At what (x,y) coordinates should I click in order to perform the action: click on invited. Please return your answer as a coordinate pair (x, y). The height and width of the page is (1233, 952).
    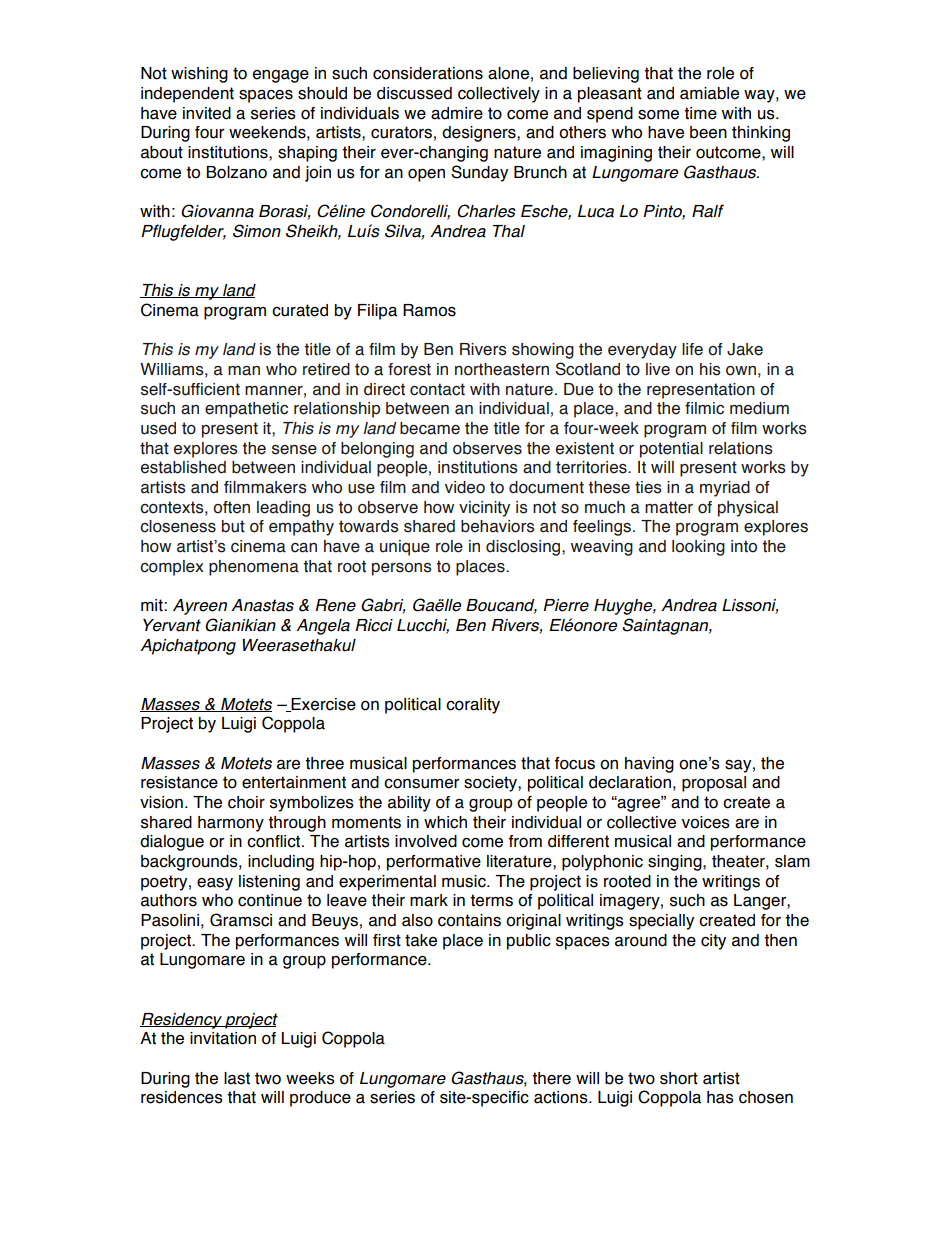
    Looking at the image, I should click on (207, 113).
